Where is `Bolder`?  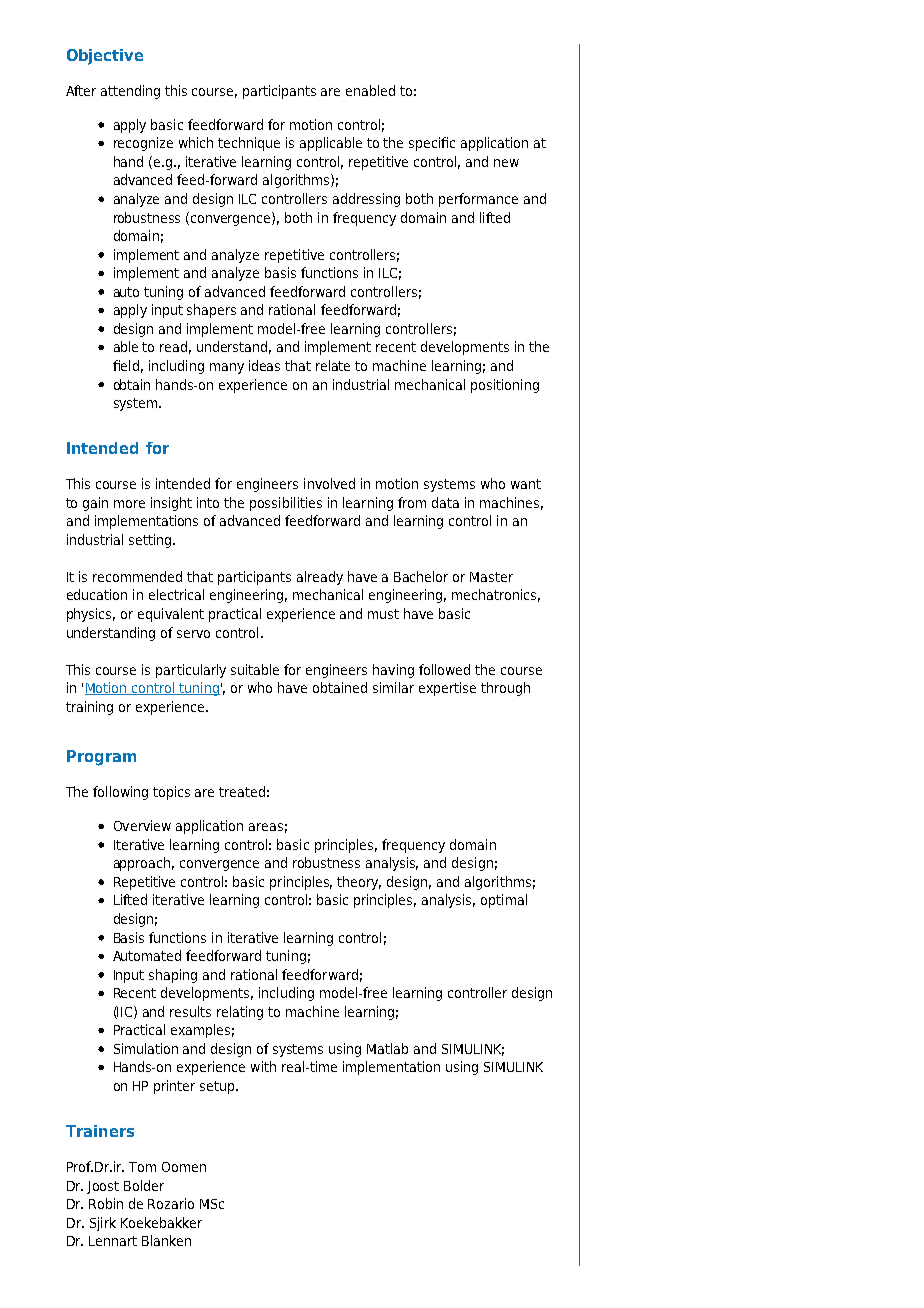
Bolder is located at coordinates (144, 1185).
